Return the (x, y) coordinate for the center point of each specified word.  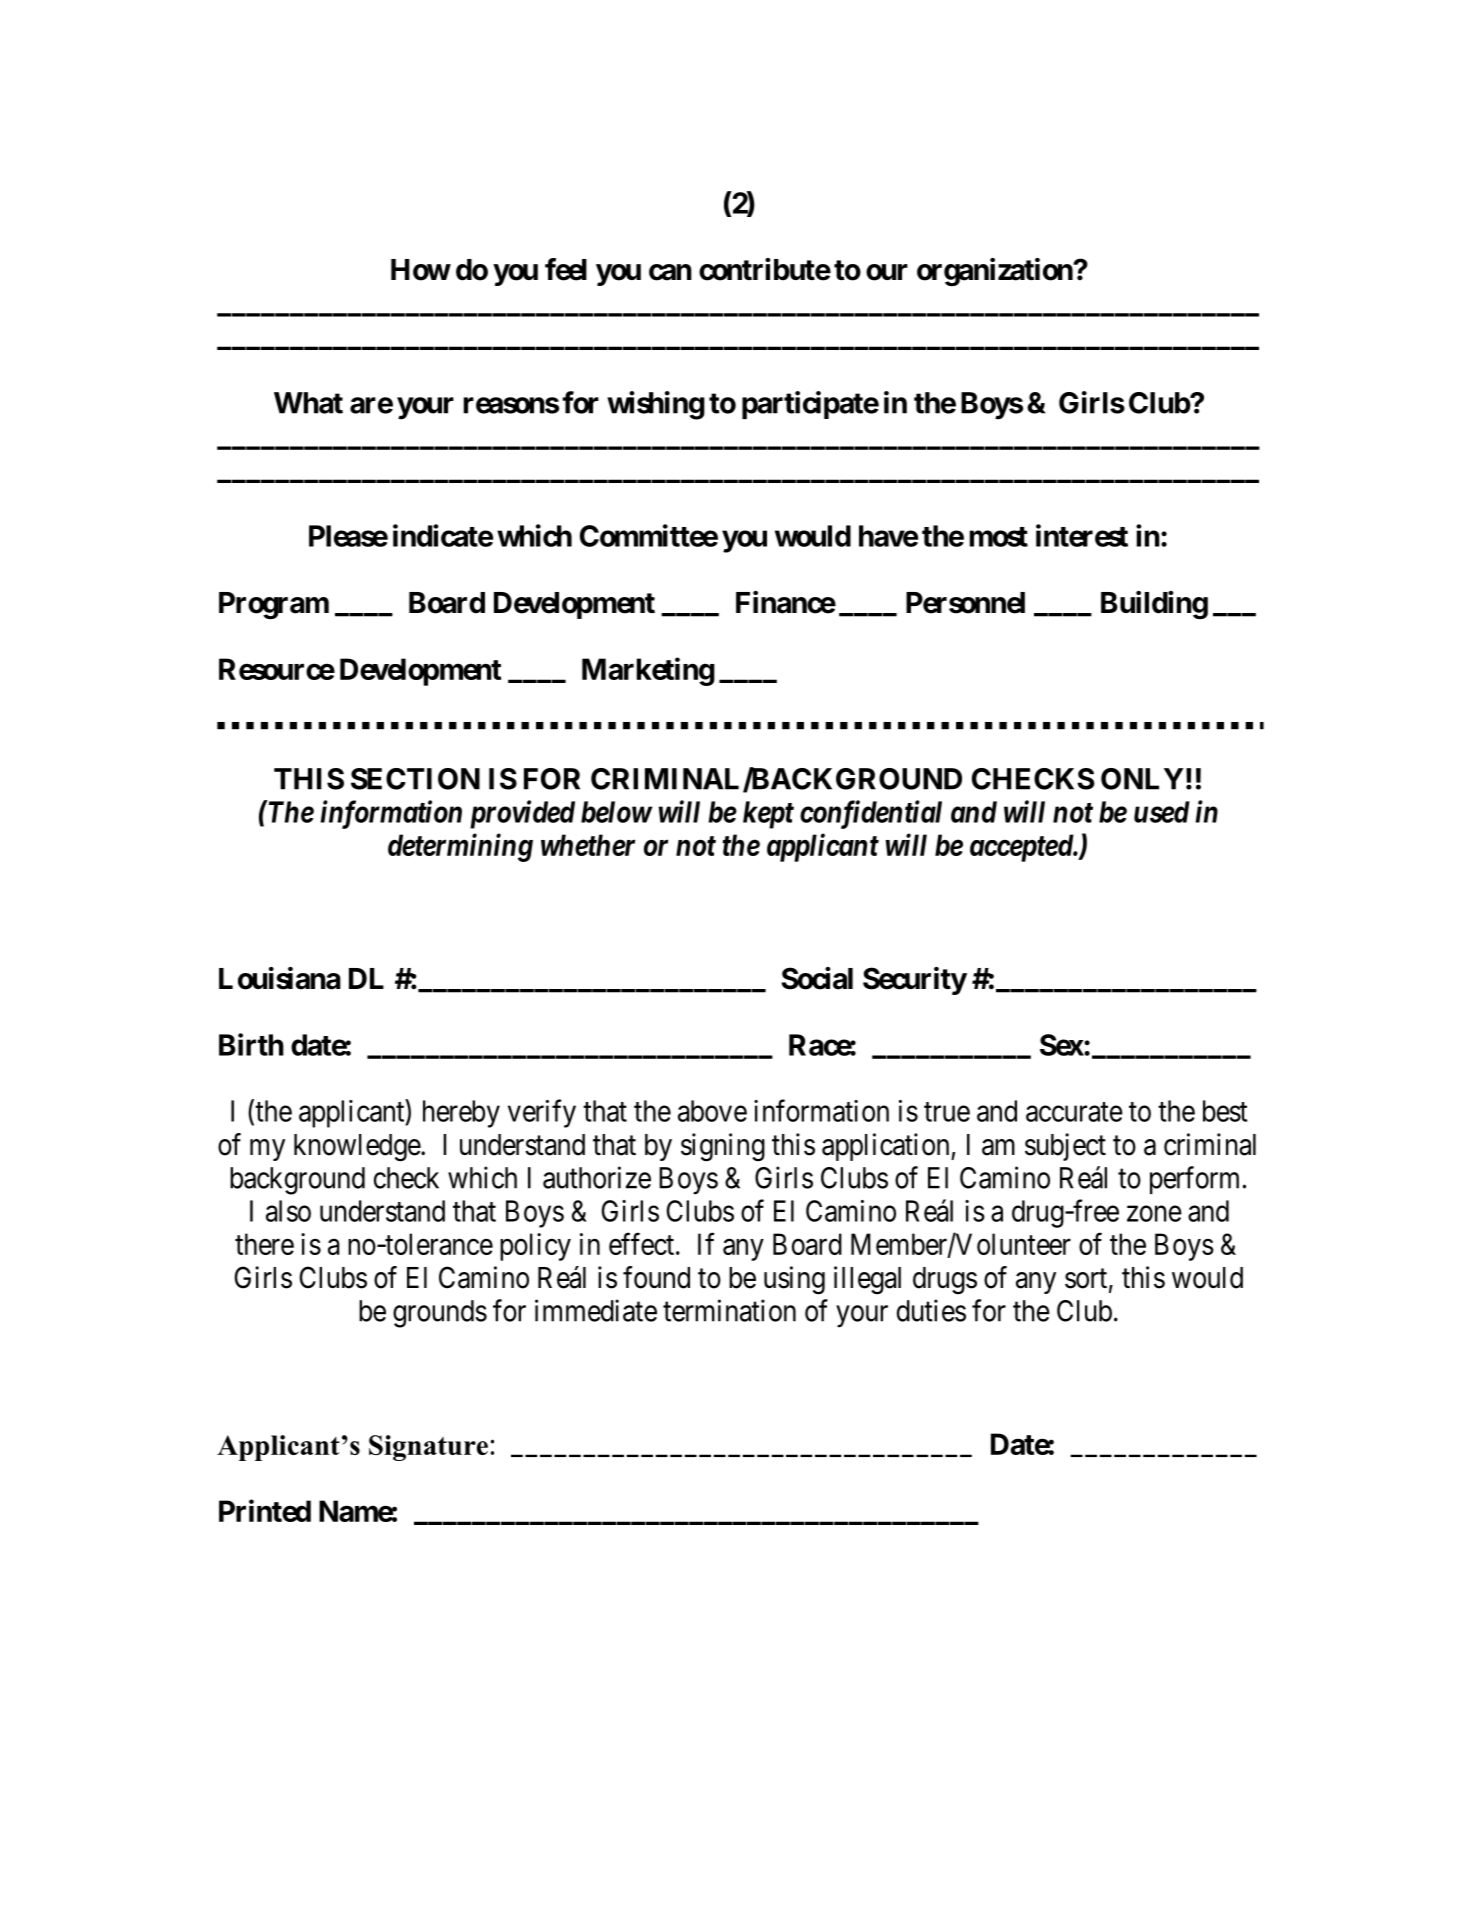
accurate (1074, 1112)
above (712, 1111)
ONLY (1142, 779)
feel (566, 269)
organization (995, 272)
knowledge (358, 1148)
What (308, 403)
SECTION (415, 779)
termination (729, 1310)
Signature (428, 1448)
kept (768, 815)
